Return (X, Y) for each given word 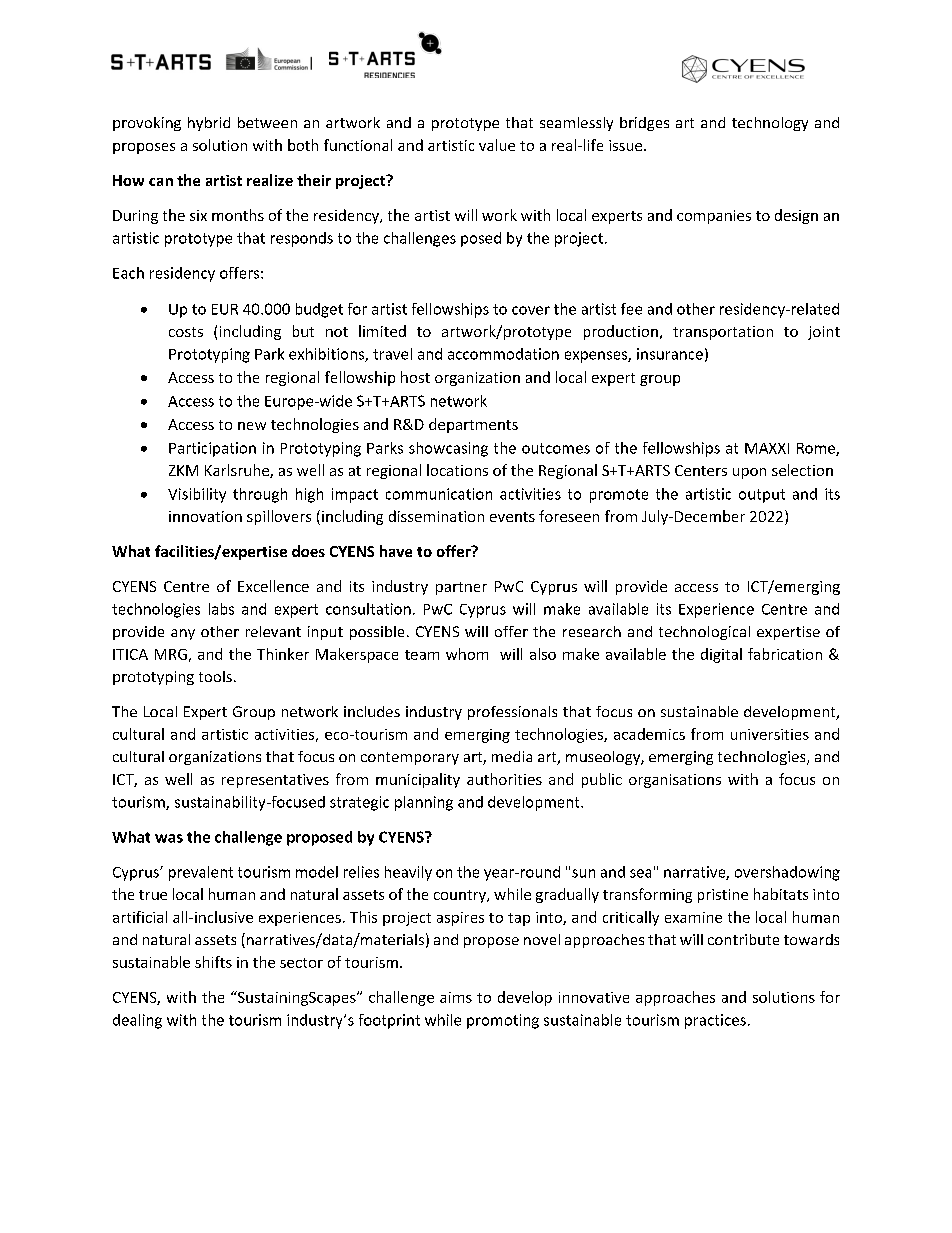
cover (531, 310)
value (497, 145)
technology (770, 124)
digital (721, 655)
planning (424, 803)
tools (215, 676)
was (169, 838)
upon (749, 473)
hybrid (209, 124)
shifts (213, 962)
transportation (723, 333)
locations (457, 470)
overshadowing (787, 873)
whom (467, 654)
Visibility (197, 495)
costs (186, 332)
